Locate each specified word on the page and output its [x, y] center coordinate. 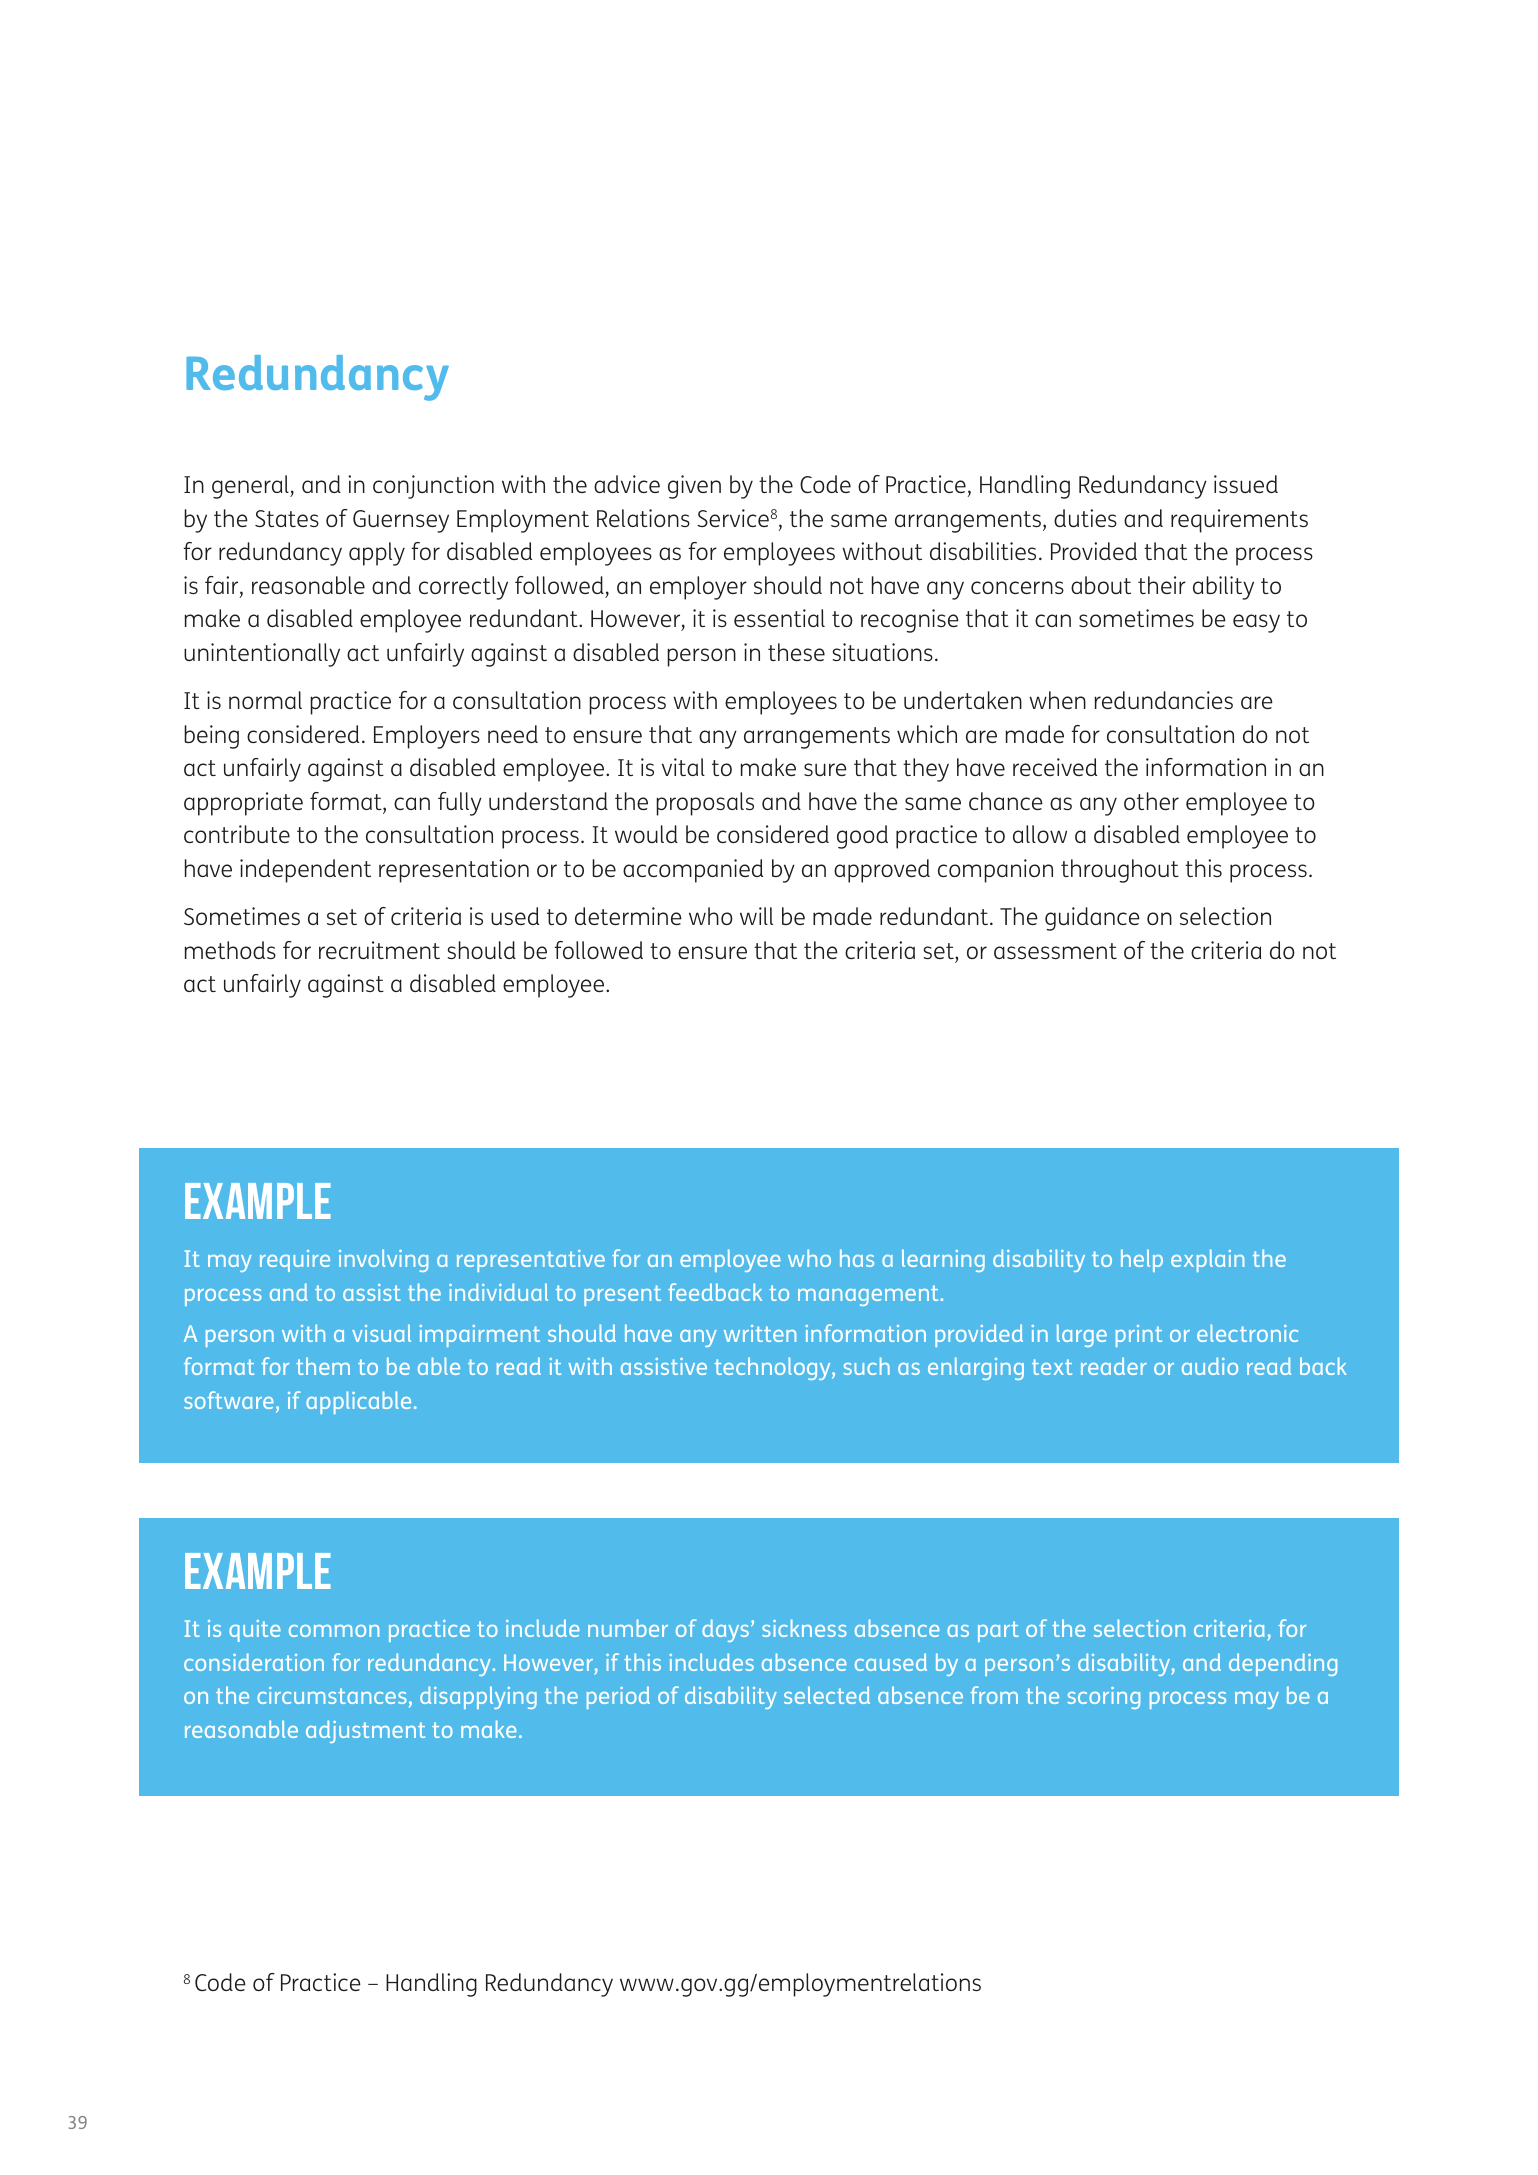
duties [1085, 518]
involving [383, 1260]
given [694, 487]
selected [827, 1695]
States [287, 518]
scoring [1103, 1698]
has [857, 1258]
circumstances [332, 1695]
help [1142, 1260]
